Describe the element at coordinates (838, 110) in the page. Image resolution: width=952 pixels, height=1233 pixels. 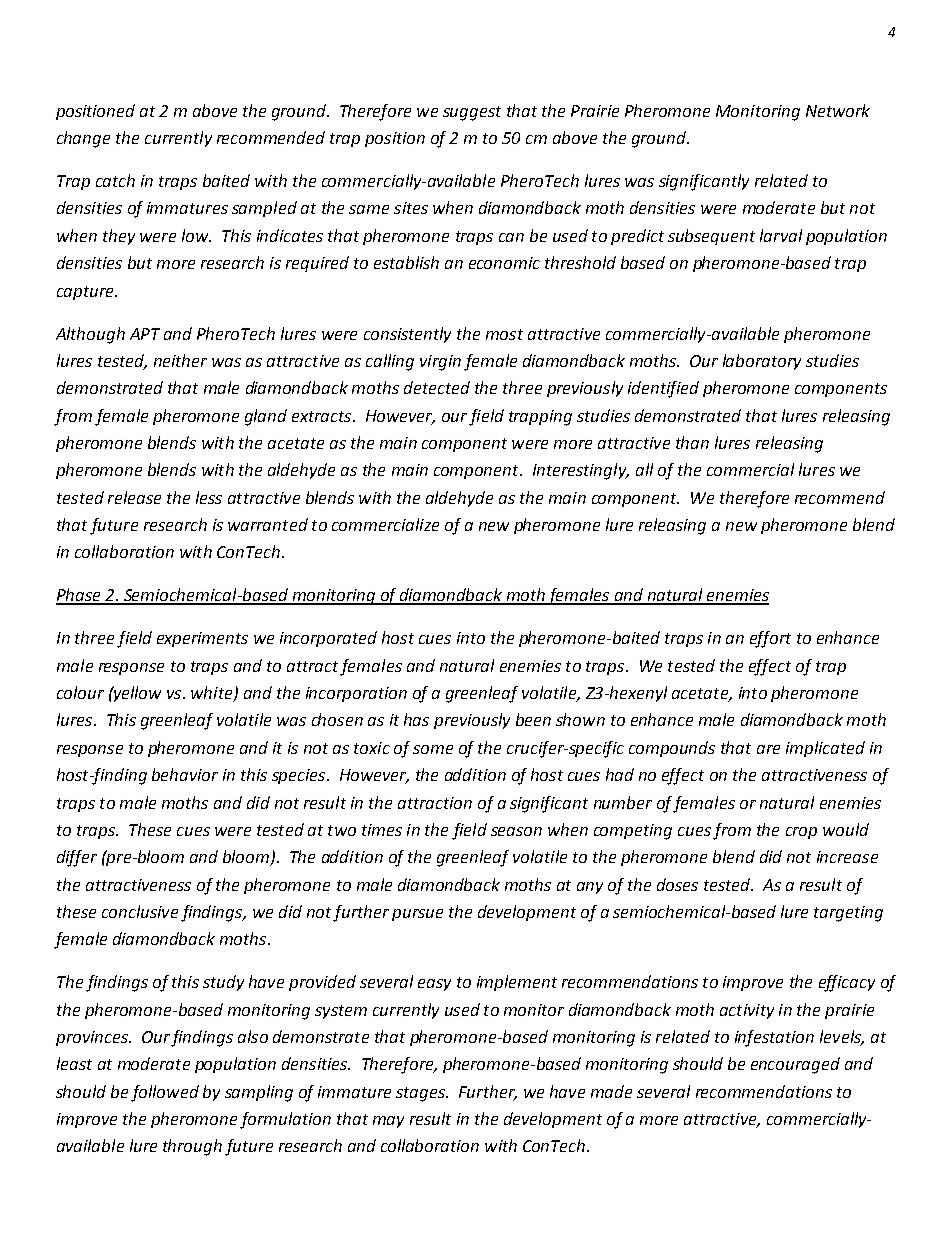
I see `Network` at that location.
